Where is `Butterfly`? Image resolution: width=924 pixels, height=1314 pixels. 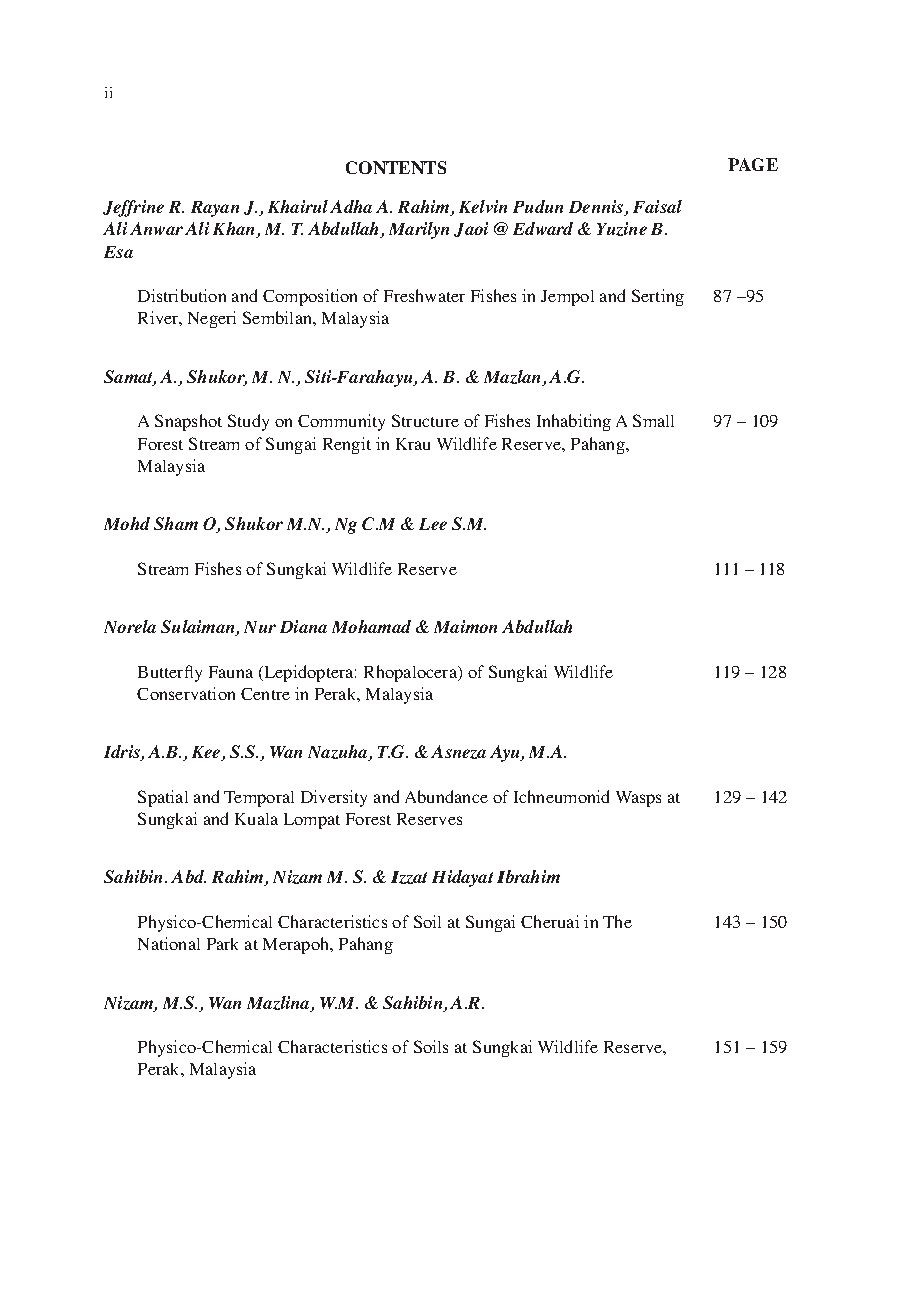 Butterfly is located at coordinates (170, 673).
